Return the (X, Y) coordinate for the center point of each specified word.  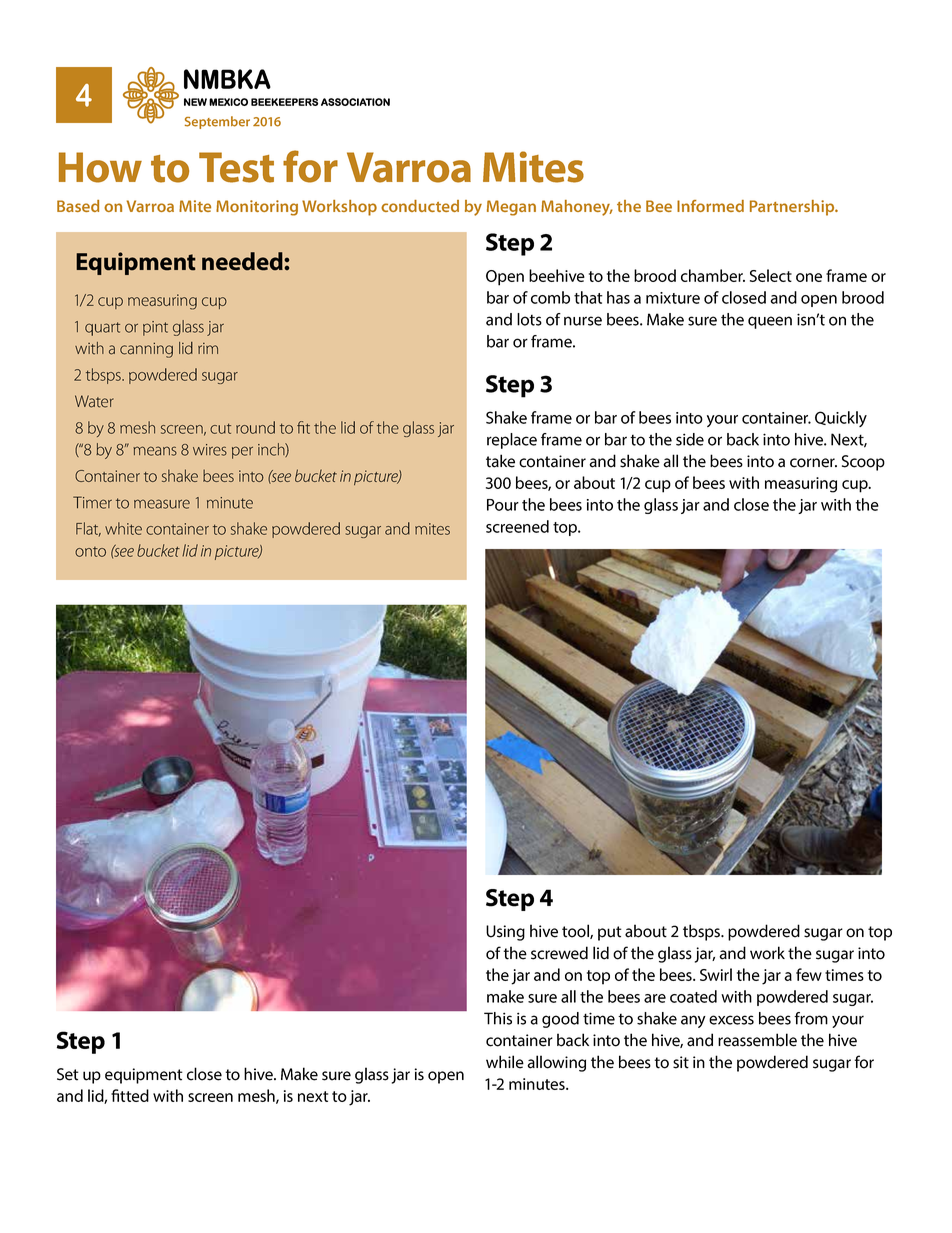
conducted (420, 206)
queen (770, 322)
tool (576, 931)
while (505, 1062)
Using (505, 933)
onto (90, 552)
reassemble (757, 1040)
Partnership (793, 208)
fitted (130, 1095)
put (610, 933)
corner (813, 463)
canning (146, 350)
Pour (503, 505)
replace (512, 441)
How (100, 167)
